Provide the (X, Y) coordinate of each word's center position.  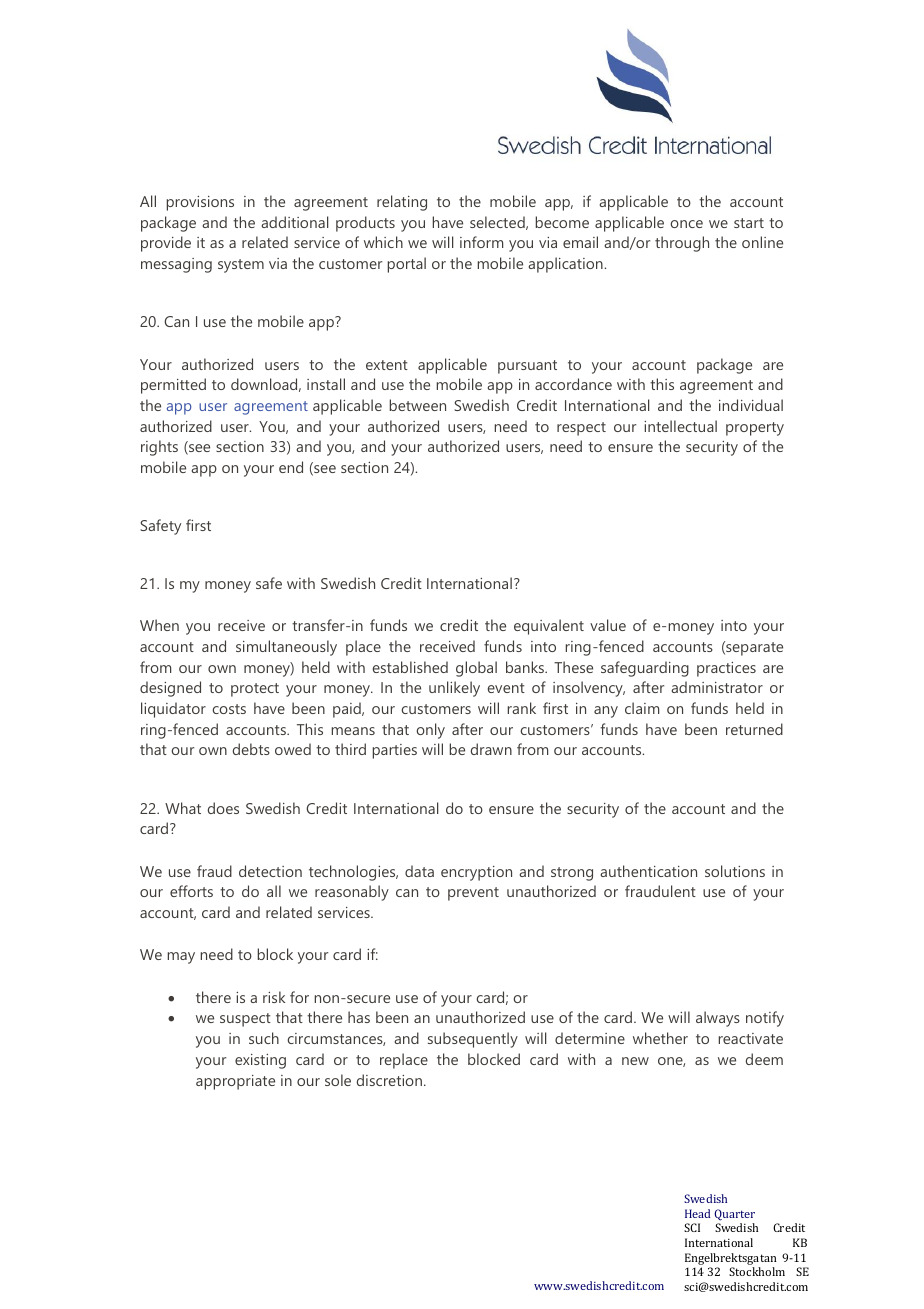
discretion (389, 1080)
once (686, 224)
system (241, 266)
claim (642, 708)
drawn (491, 749)
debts (251, 749)
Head (697, 1213)
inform (481, 242)
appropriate (235, 1082)
